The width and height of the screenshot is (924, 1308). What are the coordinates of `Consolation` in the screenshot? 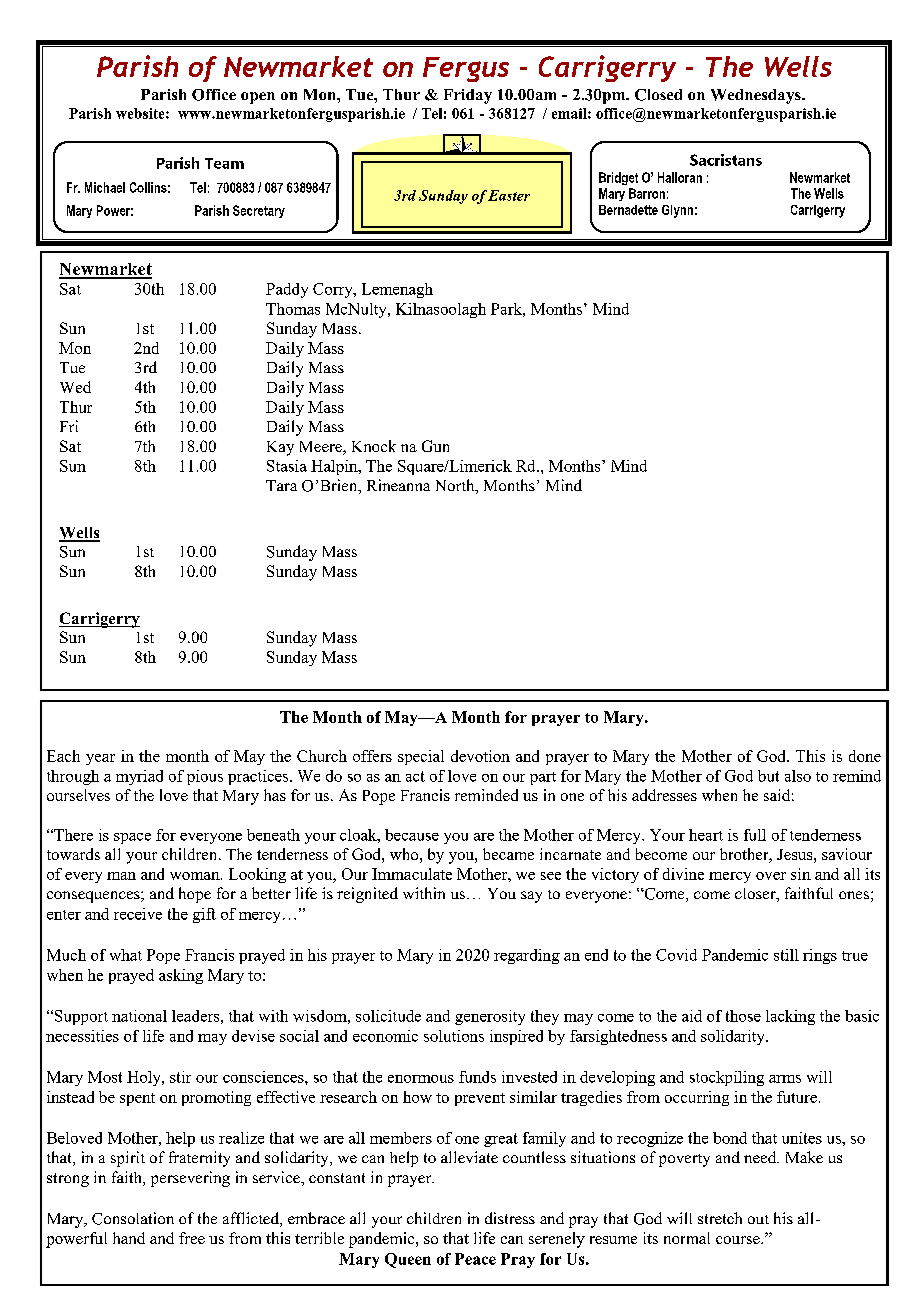 It's located at (133, 1218).
